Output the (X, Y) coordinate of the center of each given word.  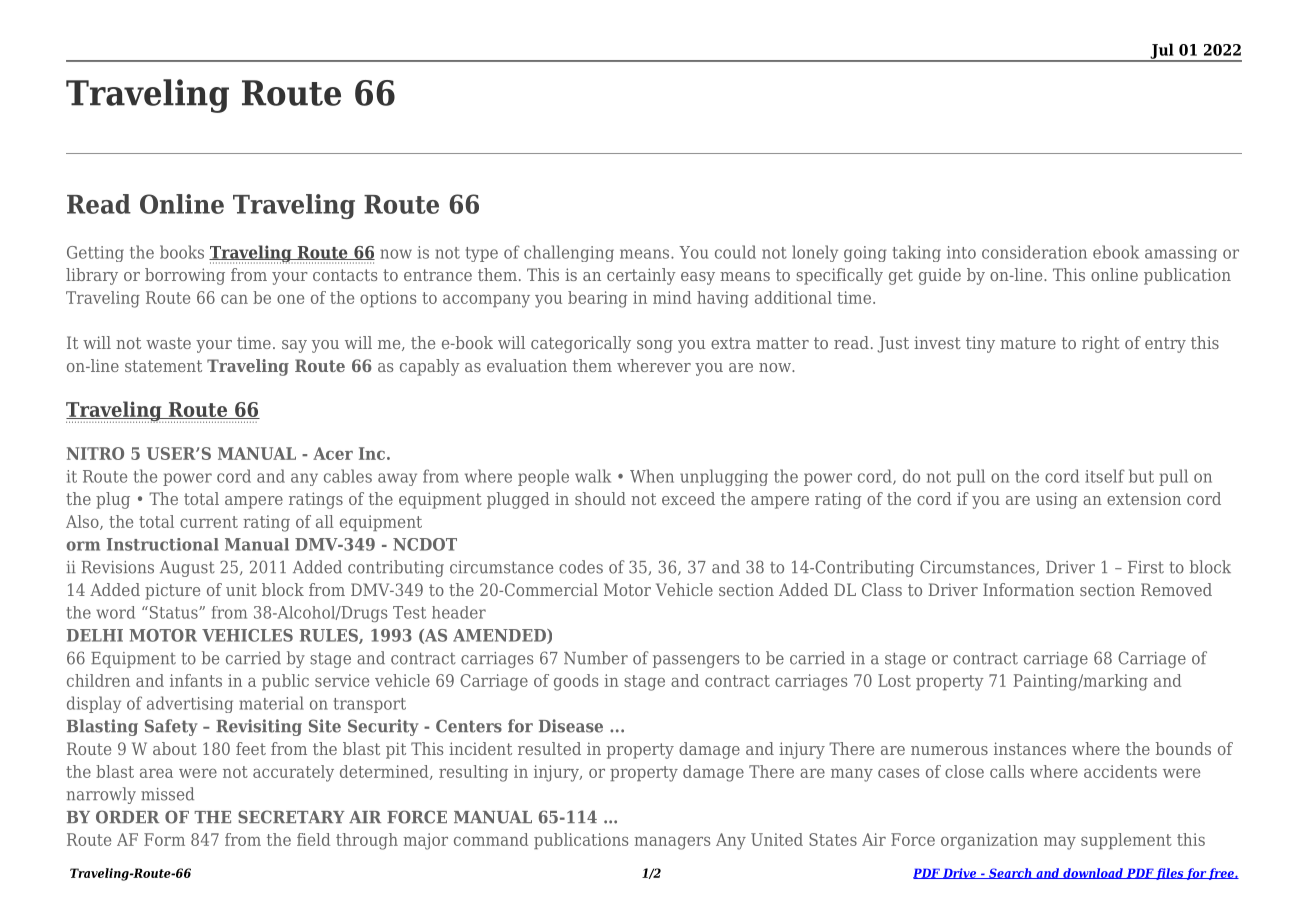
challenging (569, 253)
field (313, 839)
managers (672, 843)
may (1060, 843)
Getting (95, 254)
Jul (1162, 52)
